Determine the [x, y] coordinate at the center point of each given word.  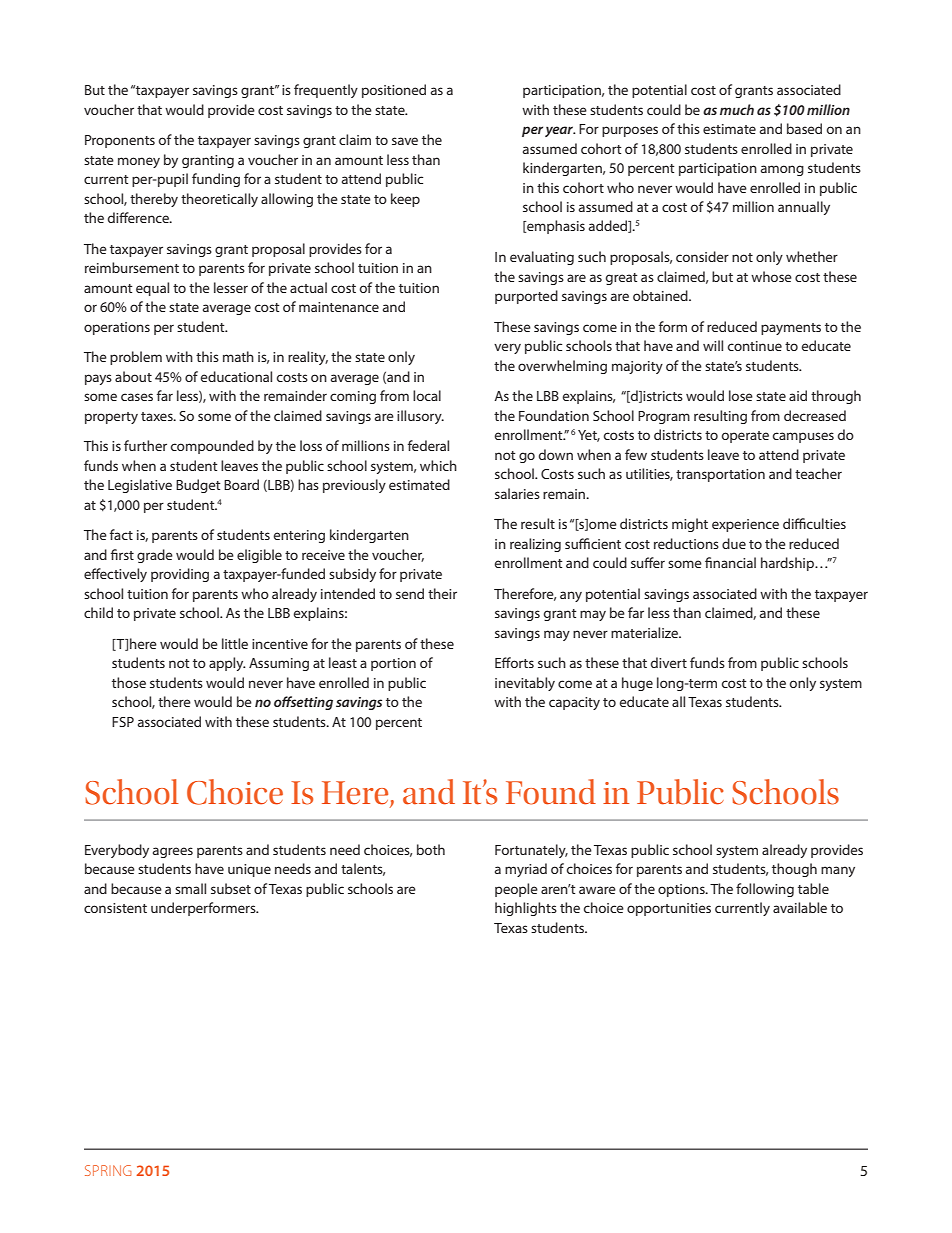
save [405, 141]
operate [745, 437]
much [737, 109]
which [438, 465]
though [794, 870]
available [800, 907]
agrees [173, 852]
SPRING [108, 1170]
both [431, 849]
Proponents [120, 141]
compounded [212, 447]
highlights [526, 909]
